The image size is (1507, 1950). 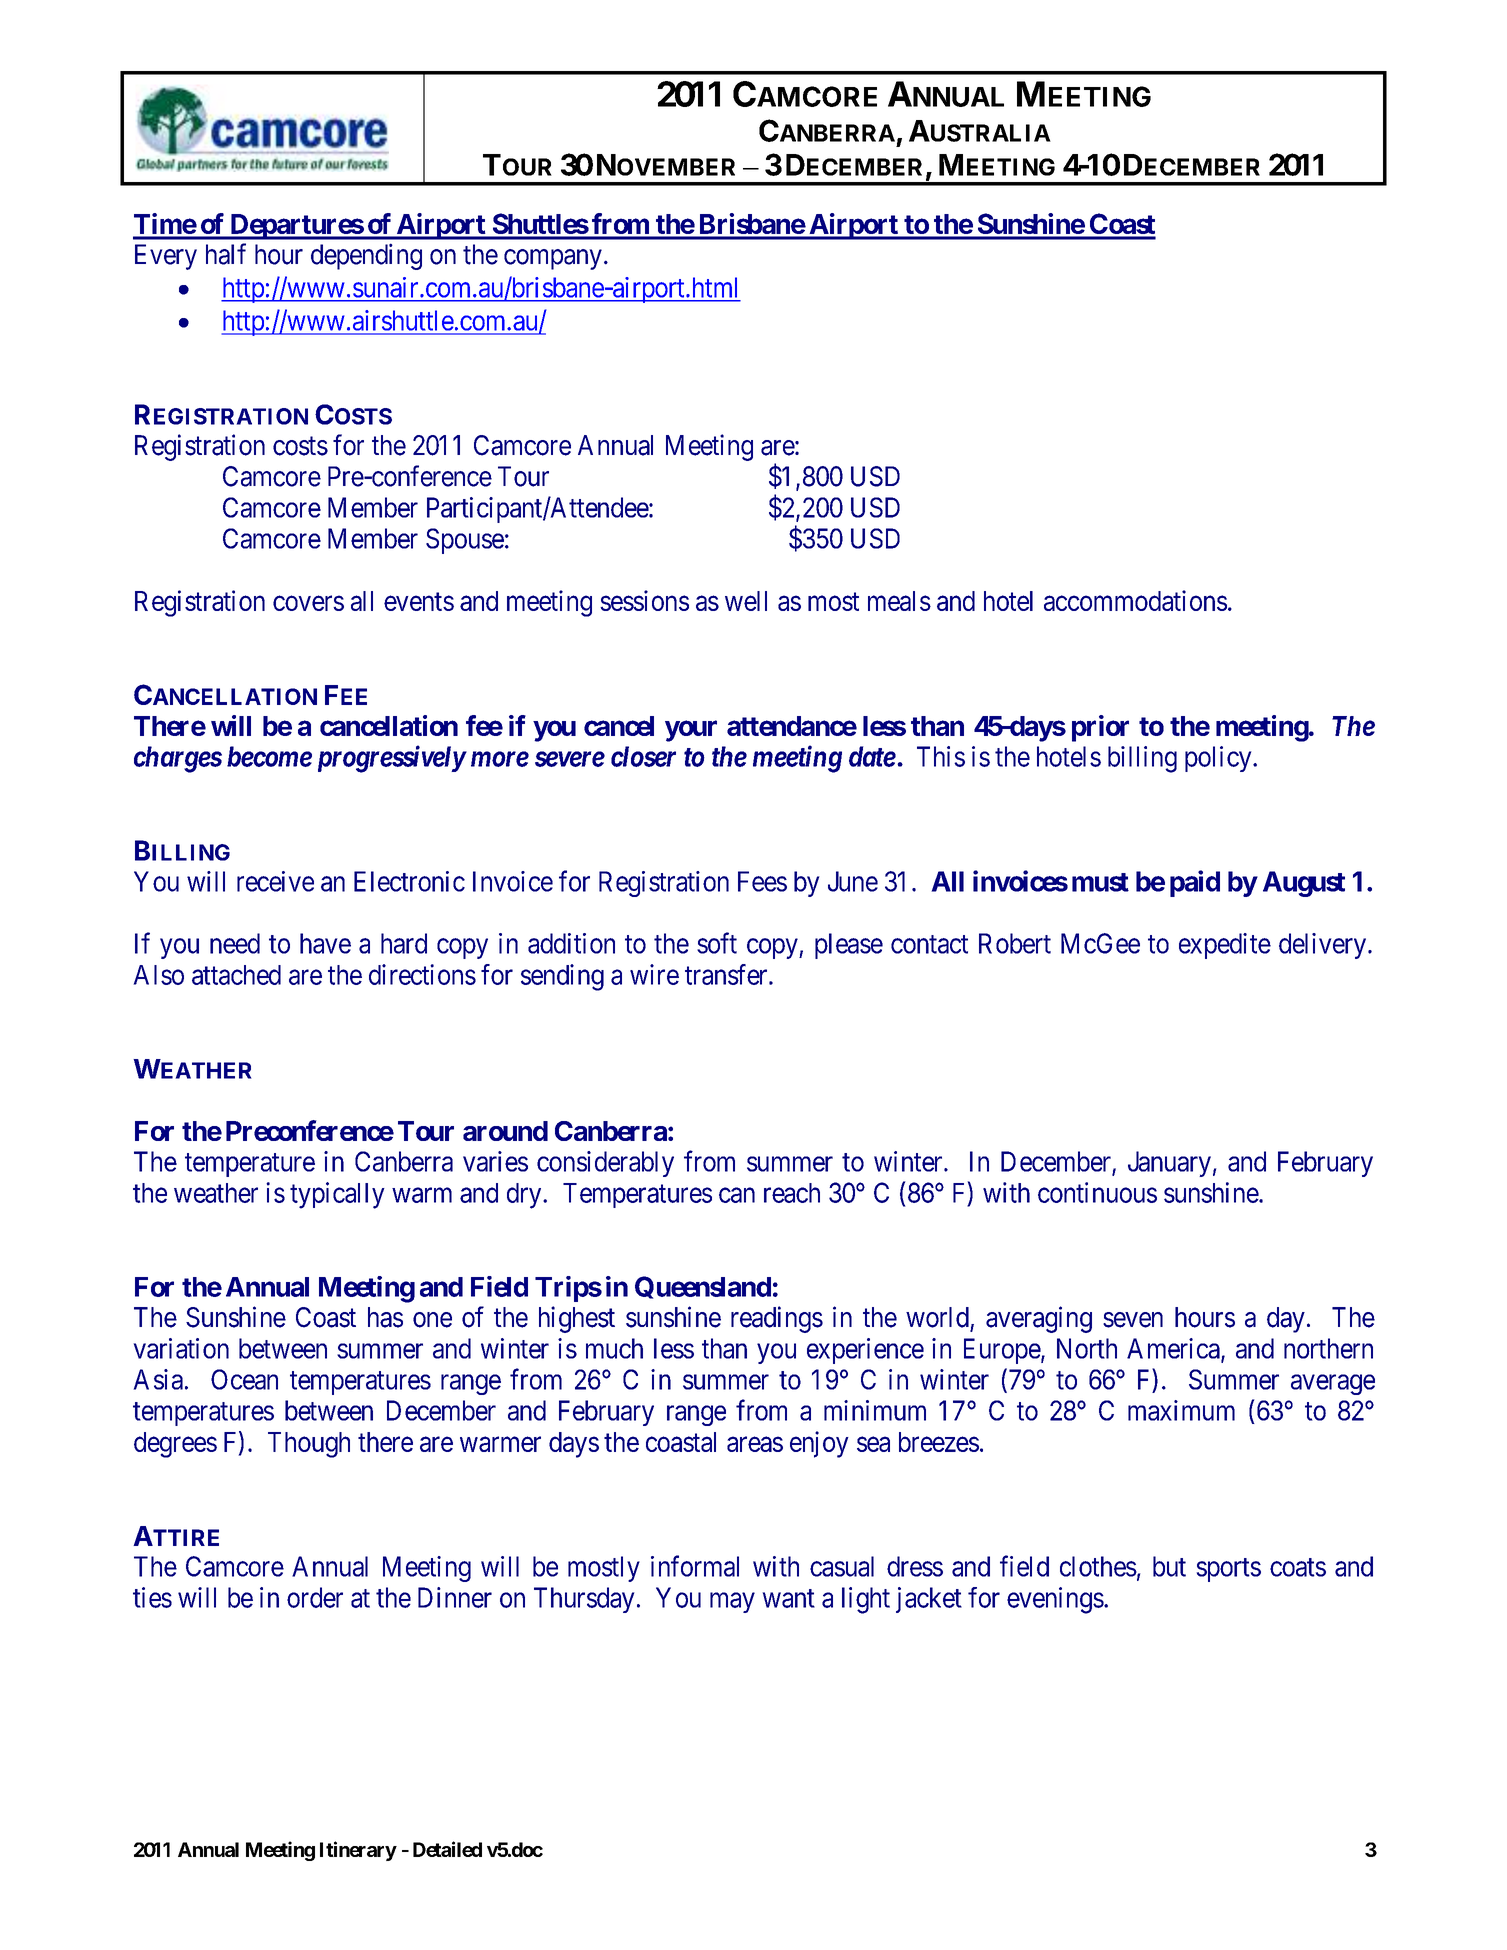 What do you see at coordinates (1135, 600) in the screenshot?
I see `accommodations` at bounding box center [1135, 600].
